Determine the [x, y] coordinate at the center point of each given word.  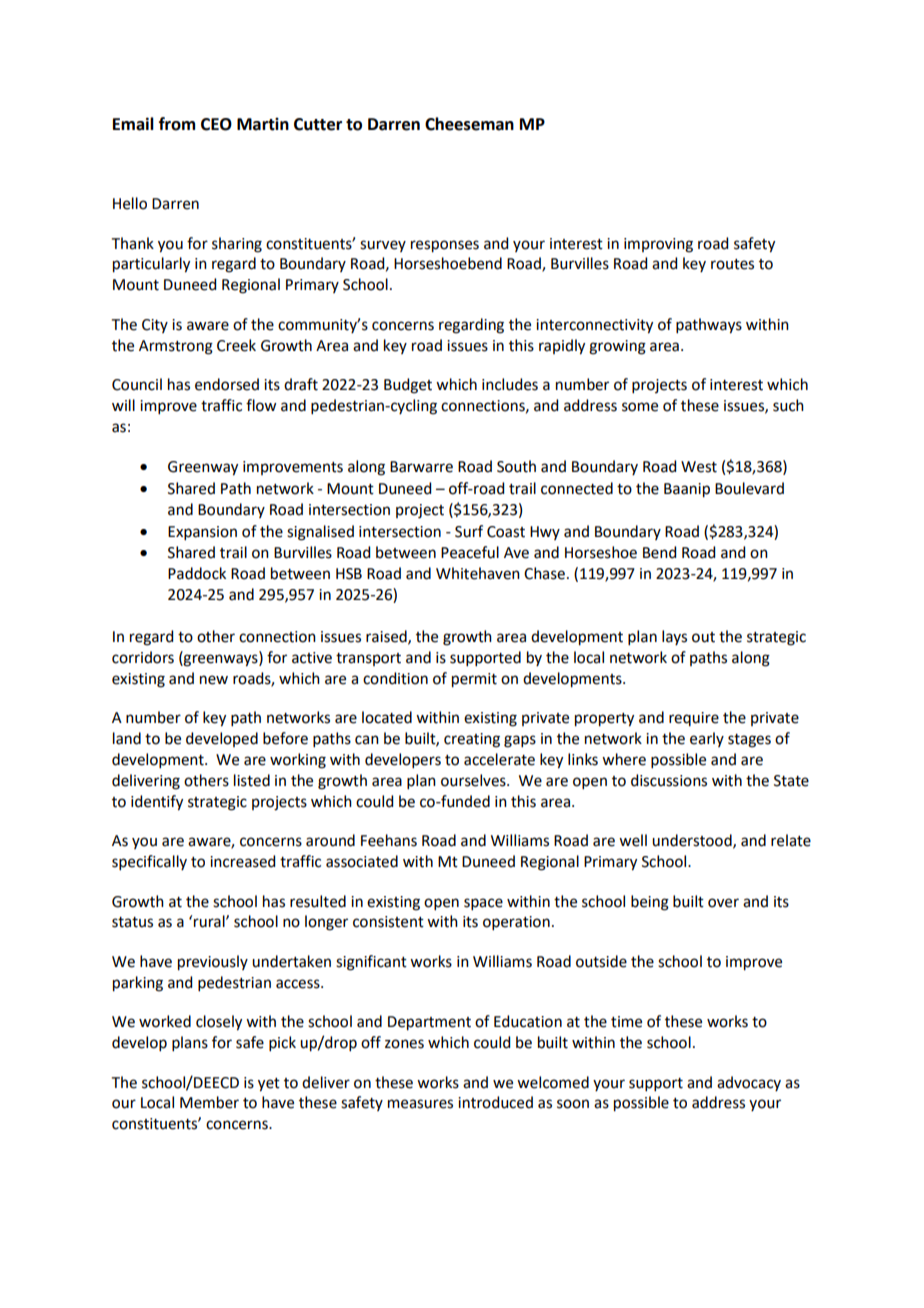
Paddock [197, 573]
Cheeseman [469, 124]
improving [658, 245]
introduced [495, 1102]
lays [674, 637]
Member [209, 1102]
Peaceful [470, 552]
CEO [216, 124]
